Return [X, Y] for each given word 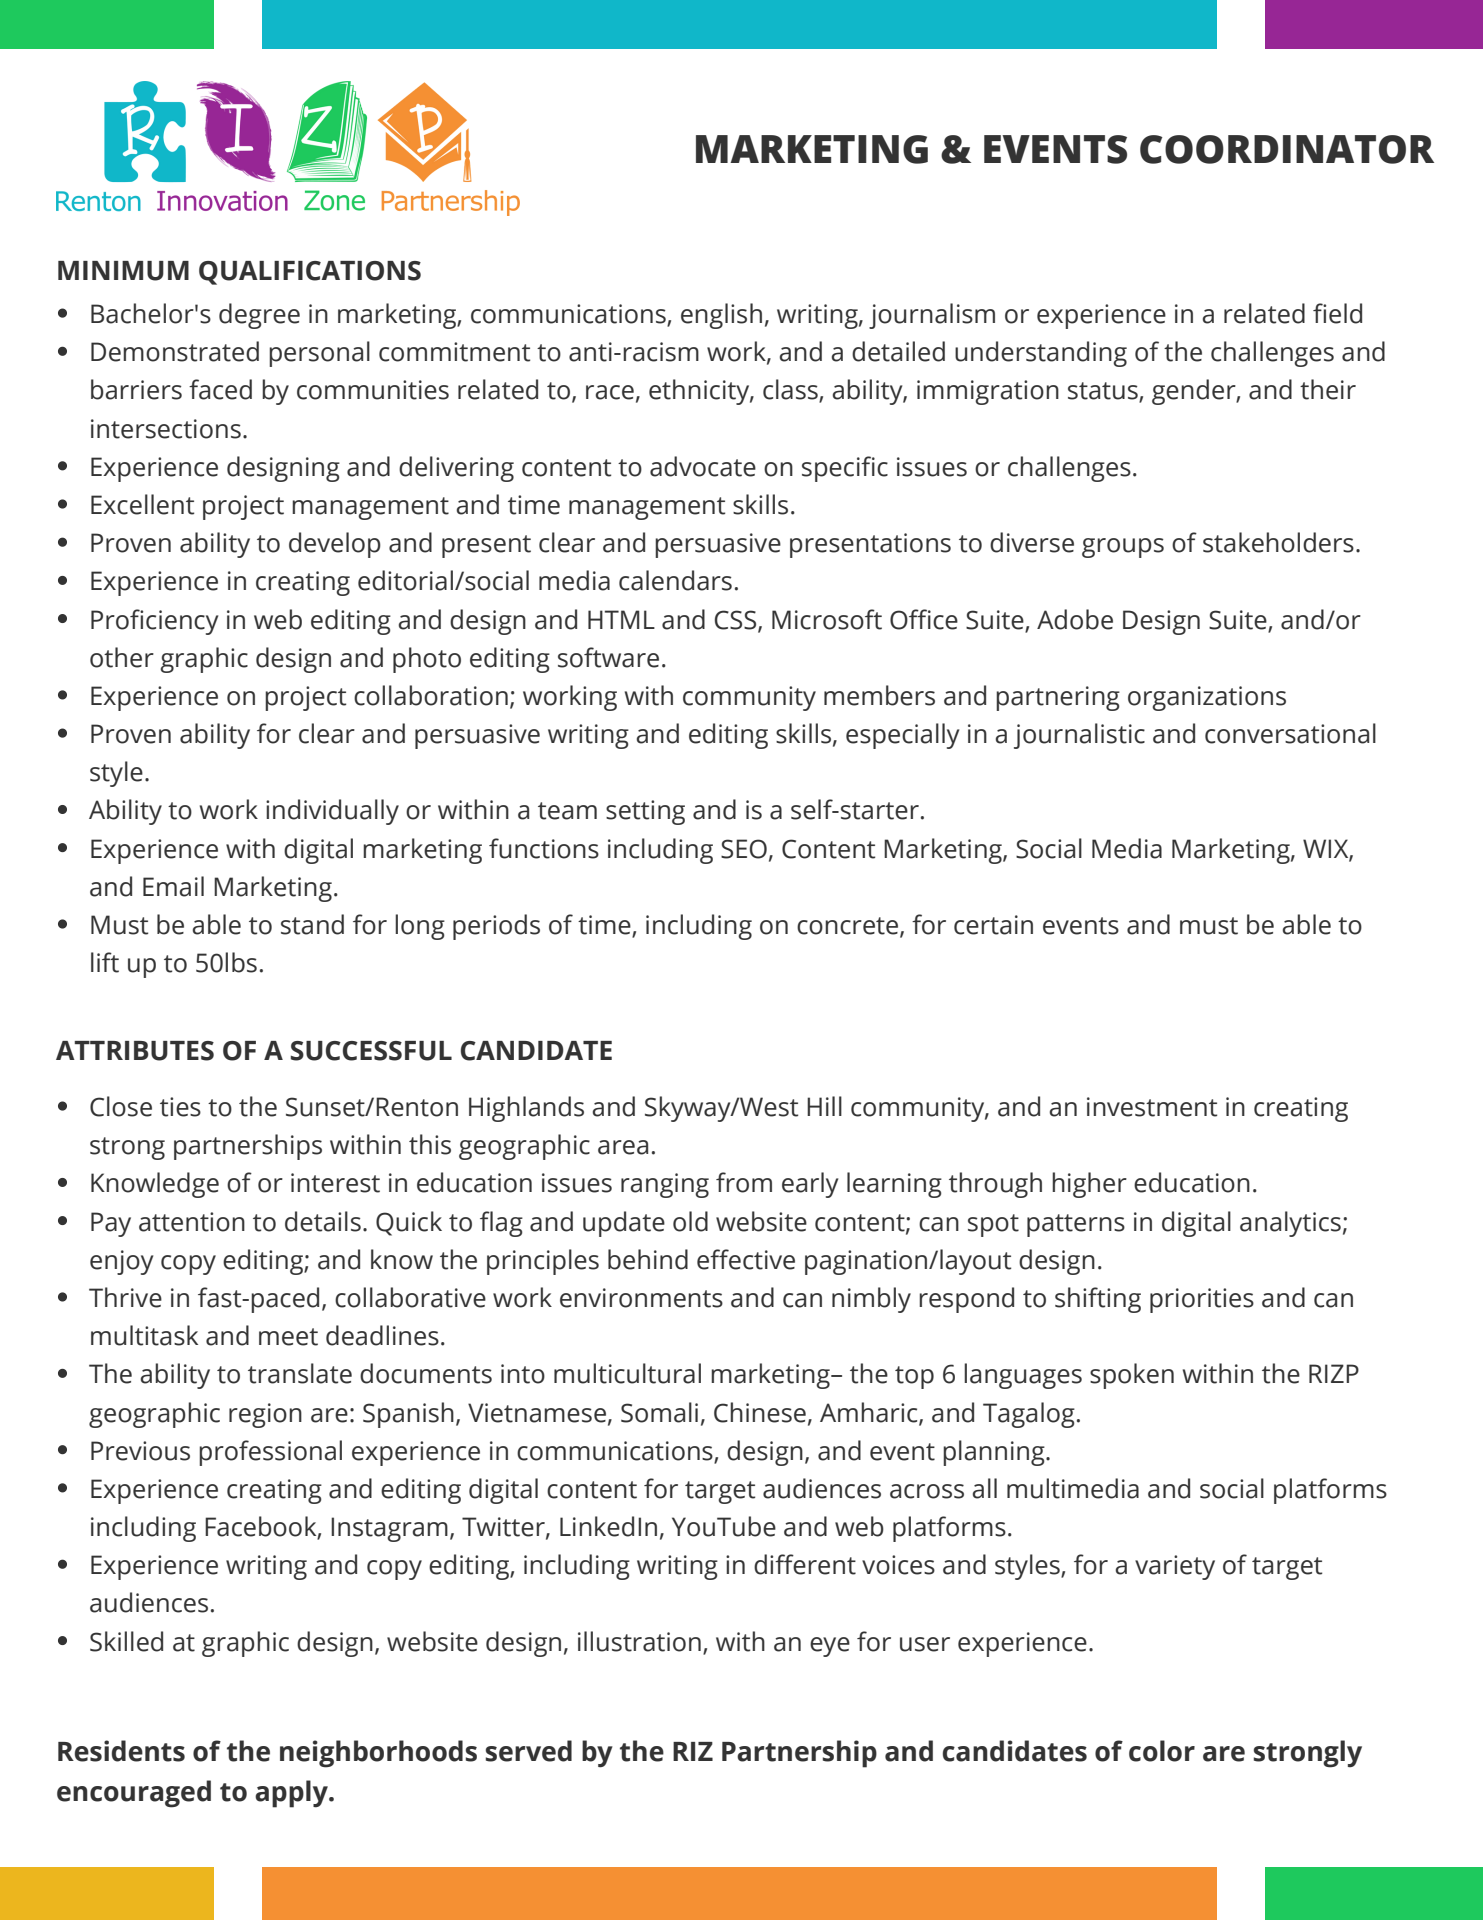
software [608, 657]
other [122, 657]
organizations [1207, 698]
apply [292, 1794]
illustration [639, 1641]
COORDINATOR [1287, 149]
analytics [1290, 1224]
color [1162, 1751]
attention [192, 1222]
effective [746, 1259]
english [721, 316]
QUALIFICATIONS [310, 273]
